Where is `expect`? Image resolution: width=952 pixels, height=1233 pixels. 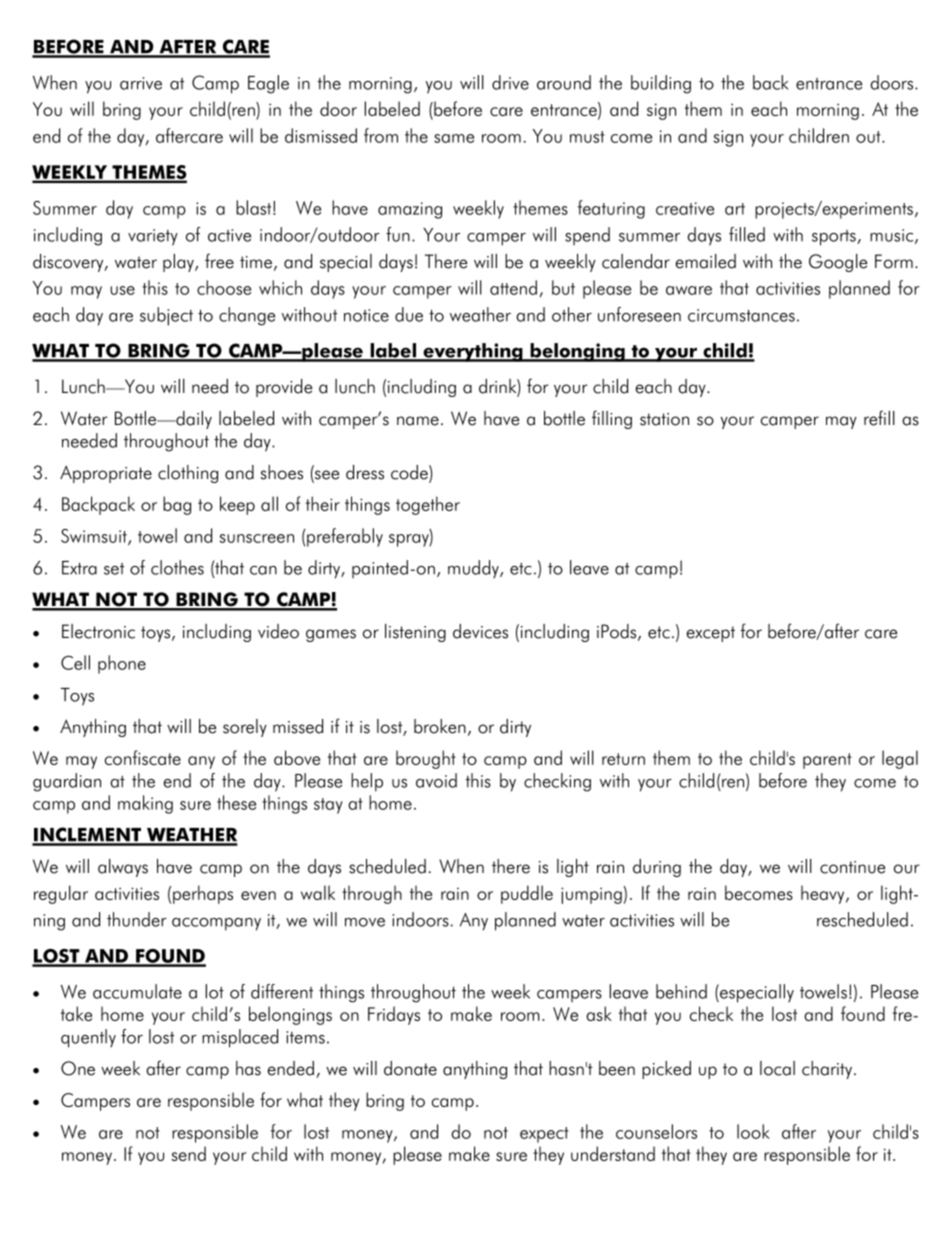
expect is located at coordinates (544, 1135).
